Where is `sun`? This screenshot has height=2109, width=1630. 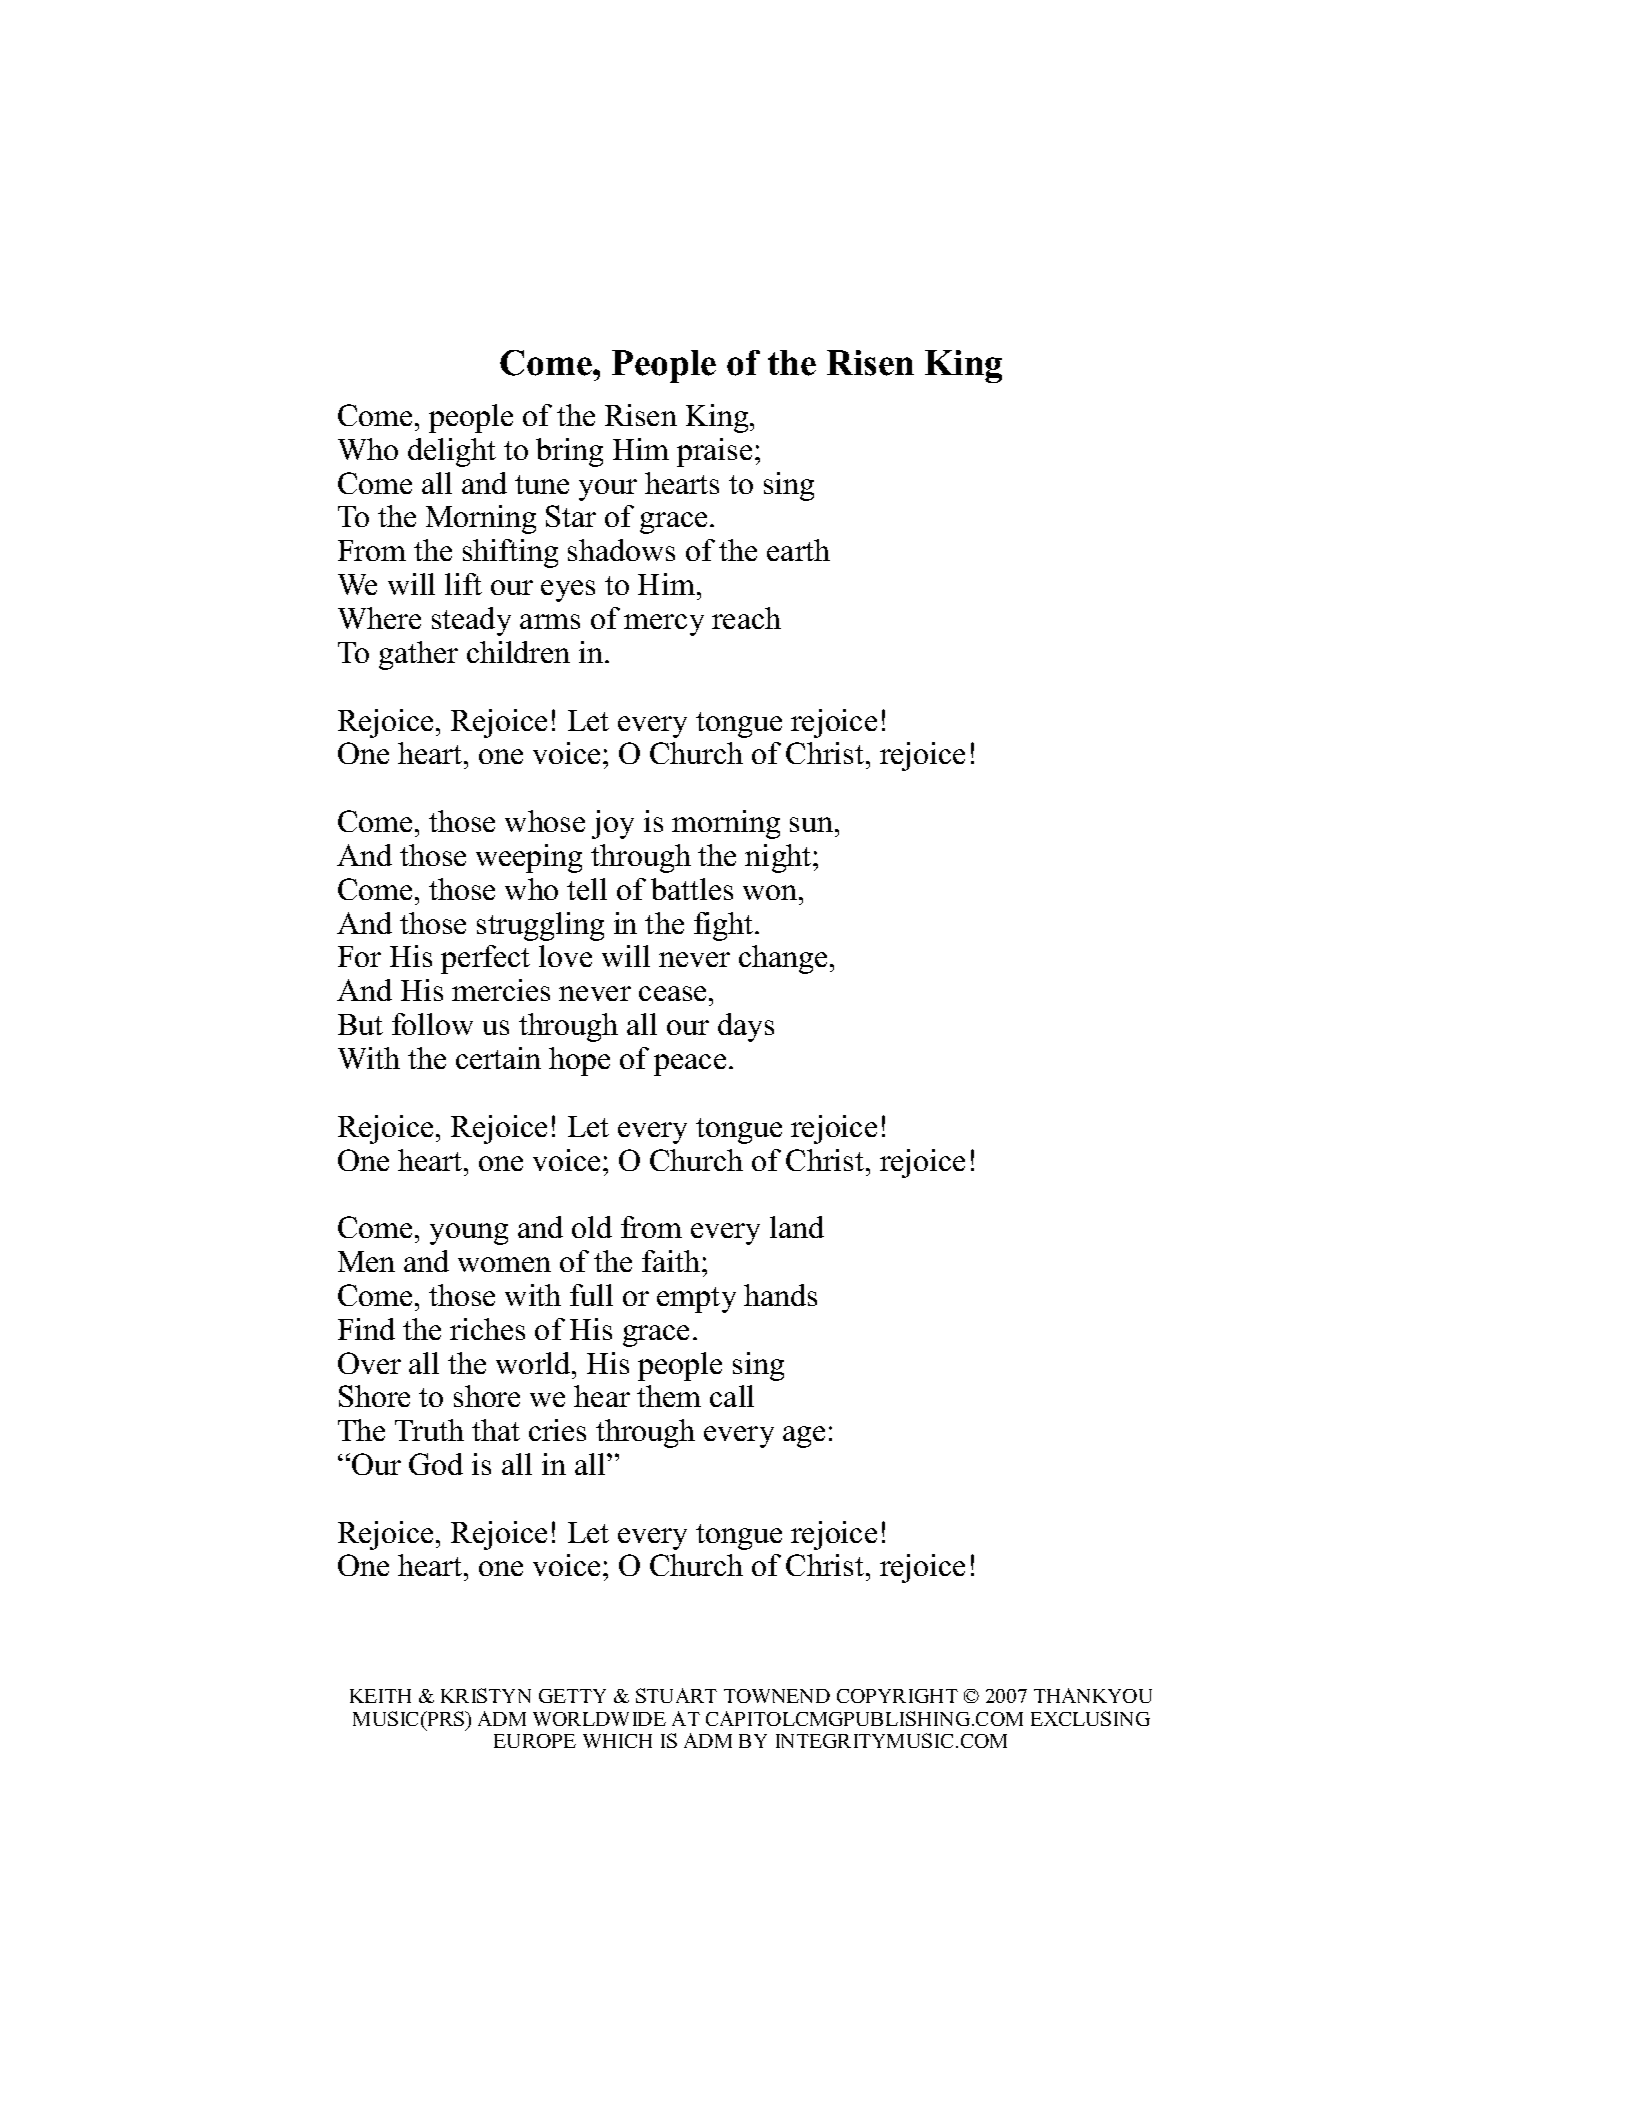 sun is located at coordinates (813, 824).
